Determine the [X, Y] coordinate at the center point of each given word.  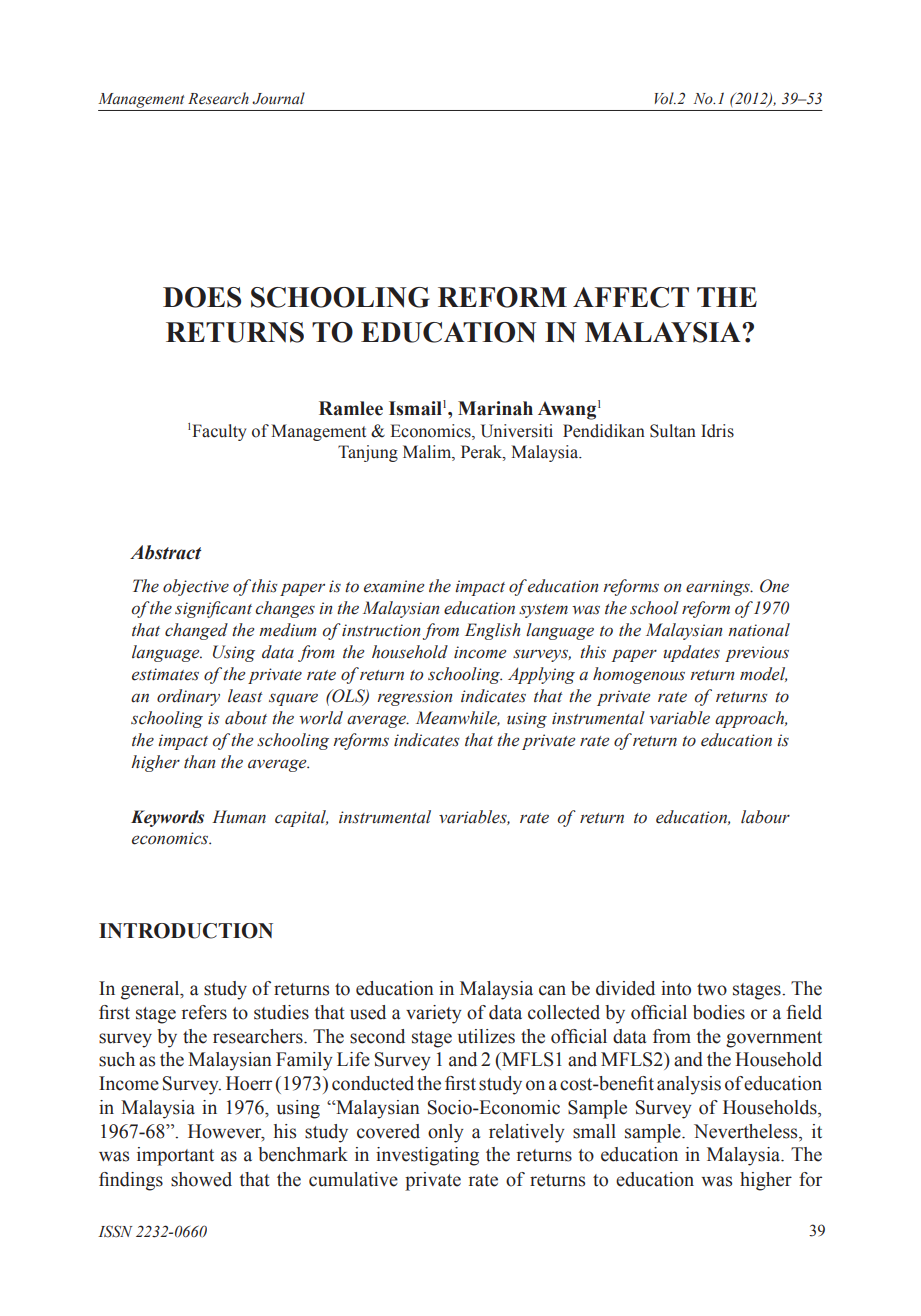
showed [201, 1179]
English [492, 631]
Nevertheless [747, 1131]
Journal [278, 98]
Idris [717, 431]
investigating [427, 1156]
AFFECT [631, 297]
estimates [165, 674]
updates [692, 653]
